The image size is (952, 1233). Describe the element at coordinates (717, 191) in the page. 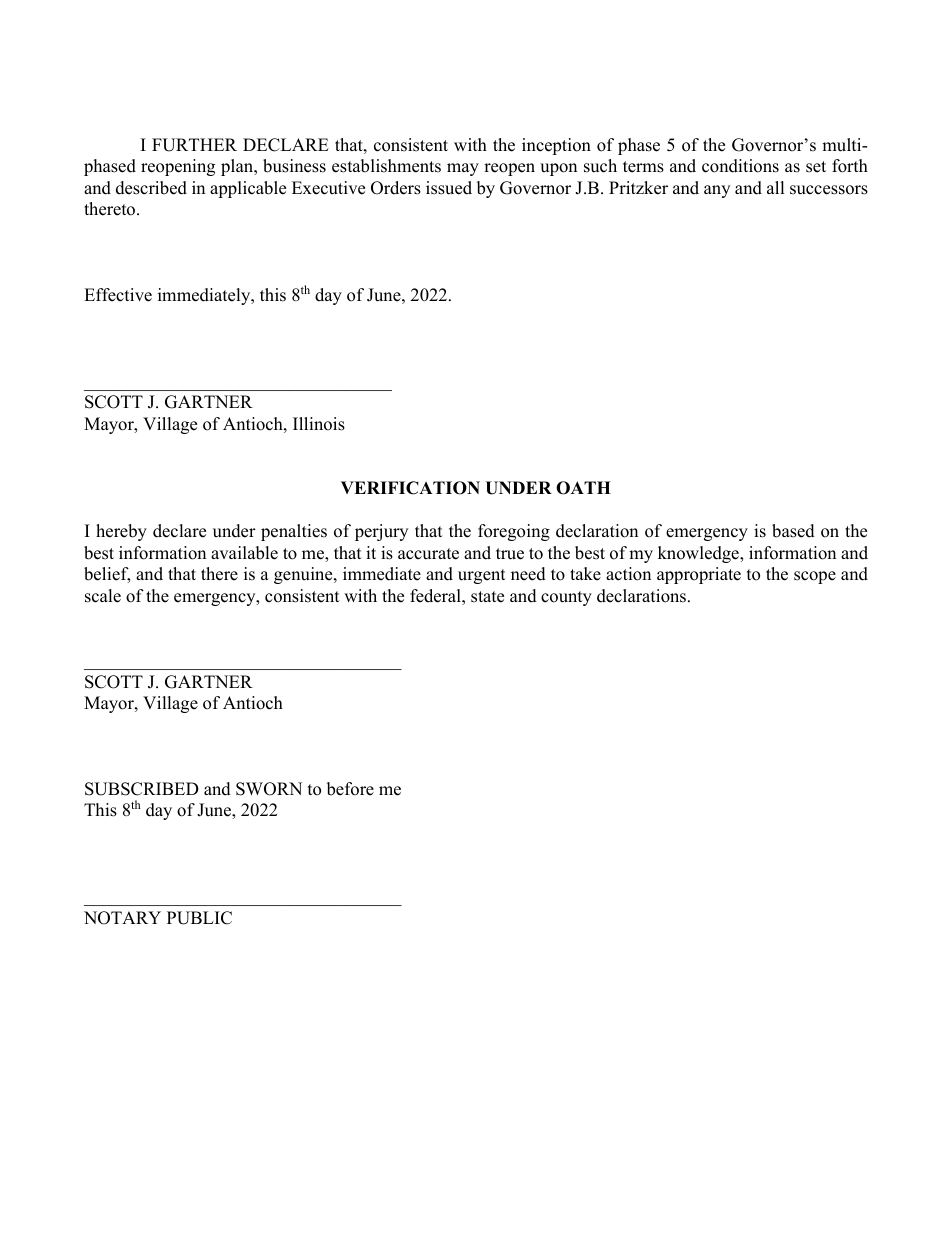

I see `any` at that location.
